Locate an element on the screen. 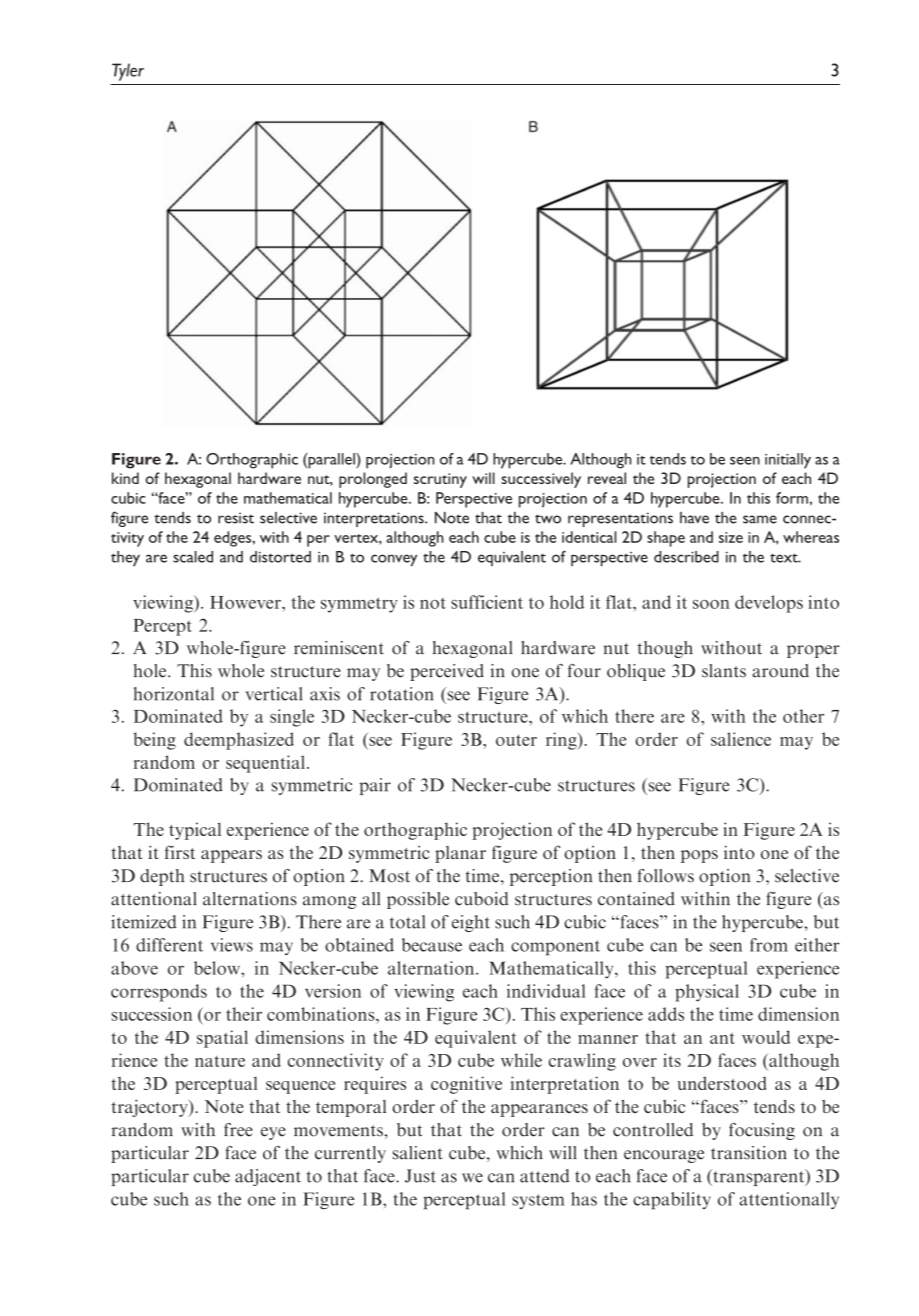 The height and width of the screenshot is (1316, 919). initially is located at coordinates (788, 461).
